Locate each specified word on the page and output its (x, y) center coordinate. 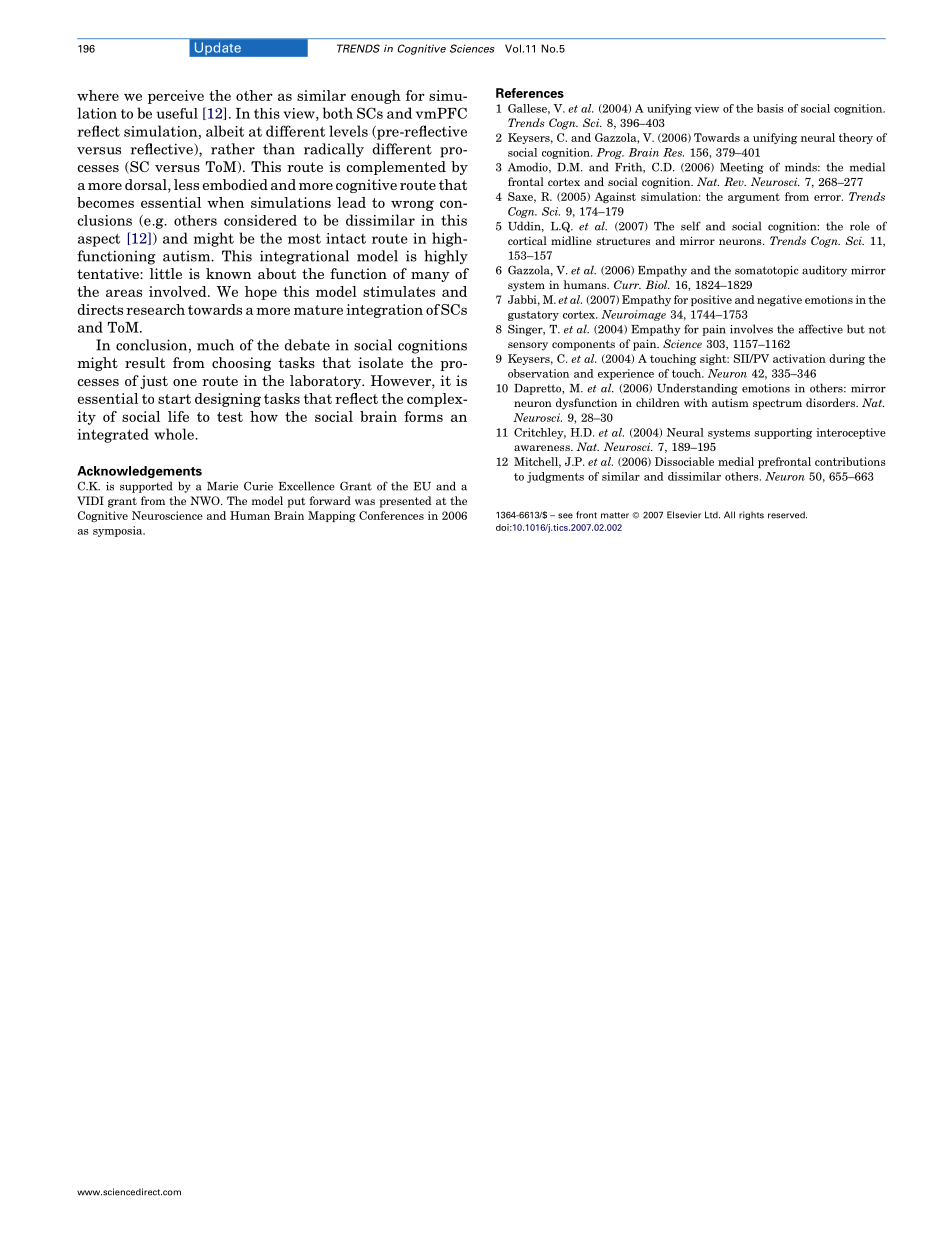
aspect (99, 240)
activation (799, 358)
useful (177, 113)
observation (538, 373)
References (530, 93)
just (154, 382)
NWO (206, 500)
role (860, 226)
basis (770, 108)
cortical (527, 240)
